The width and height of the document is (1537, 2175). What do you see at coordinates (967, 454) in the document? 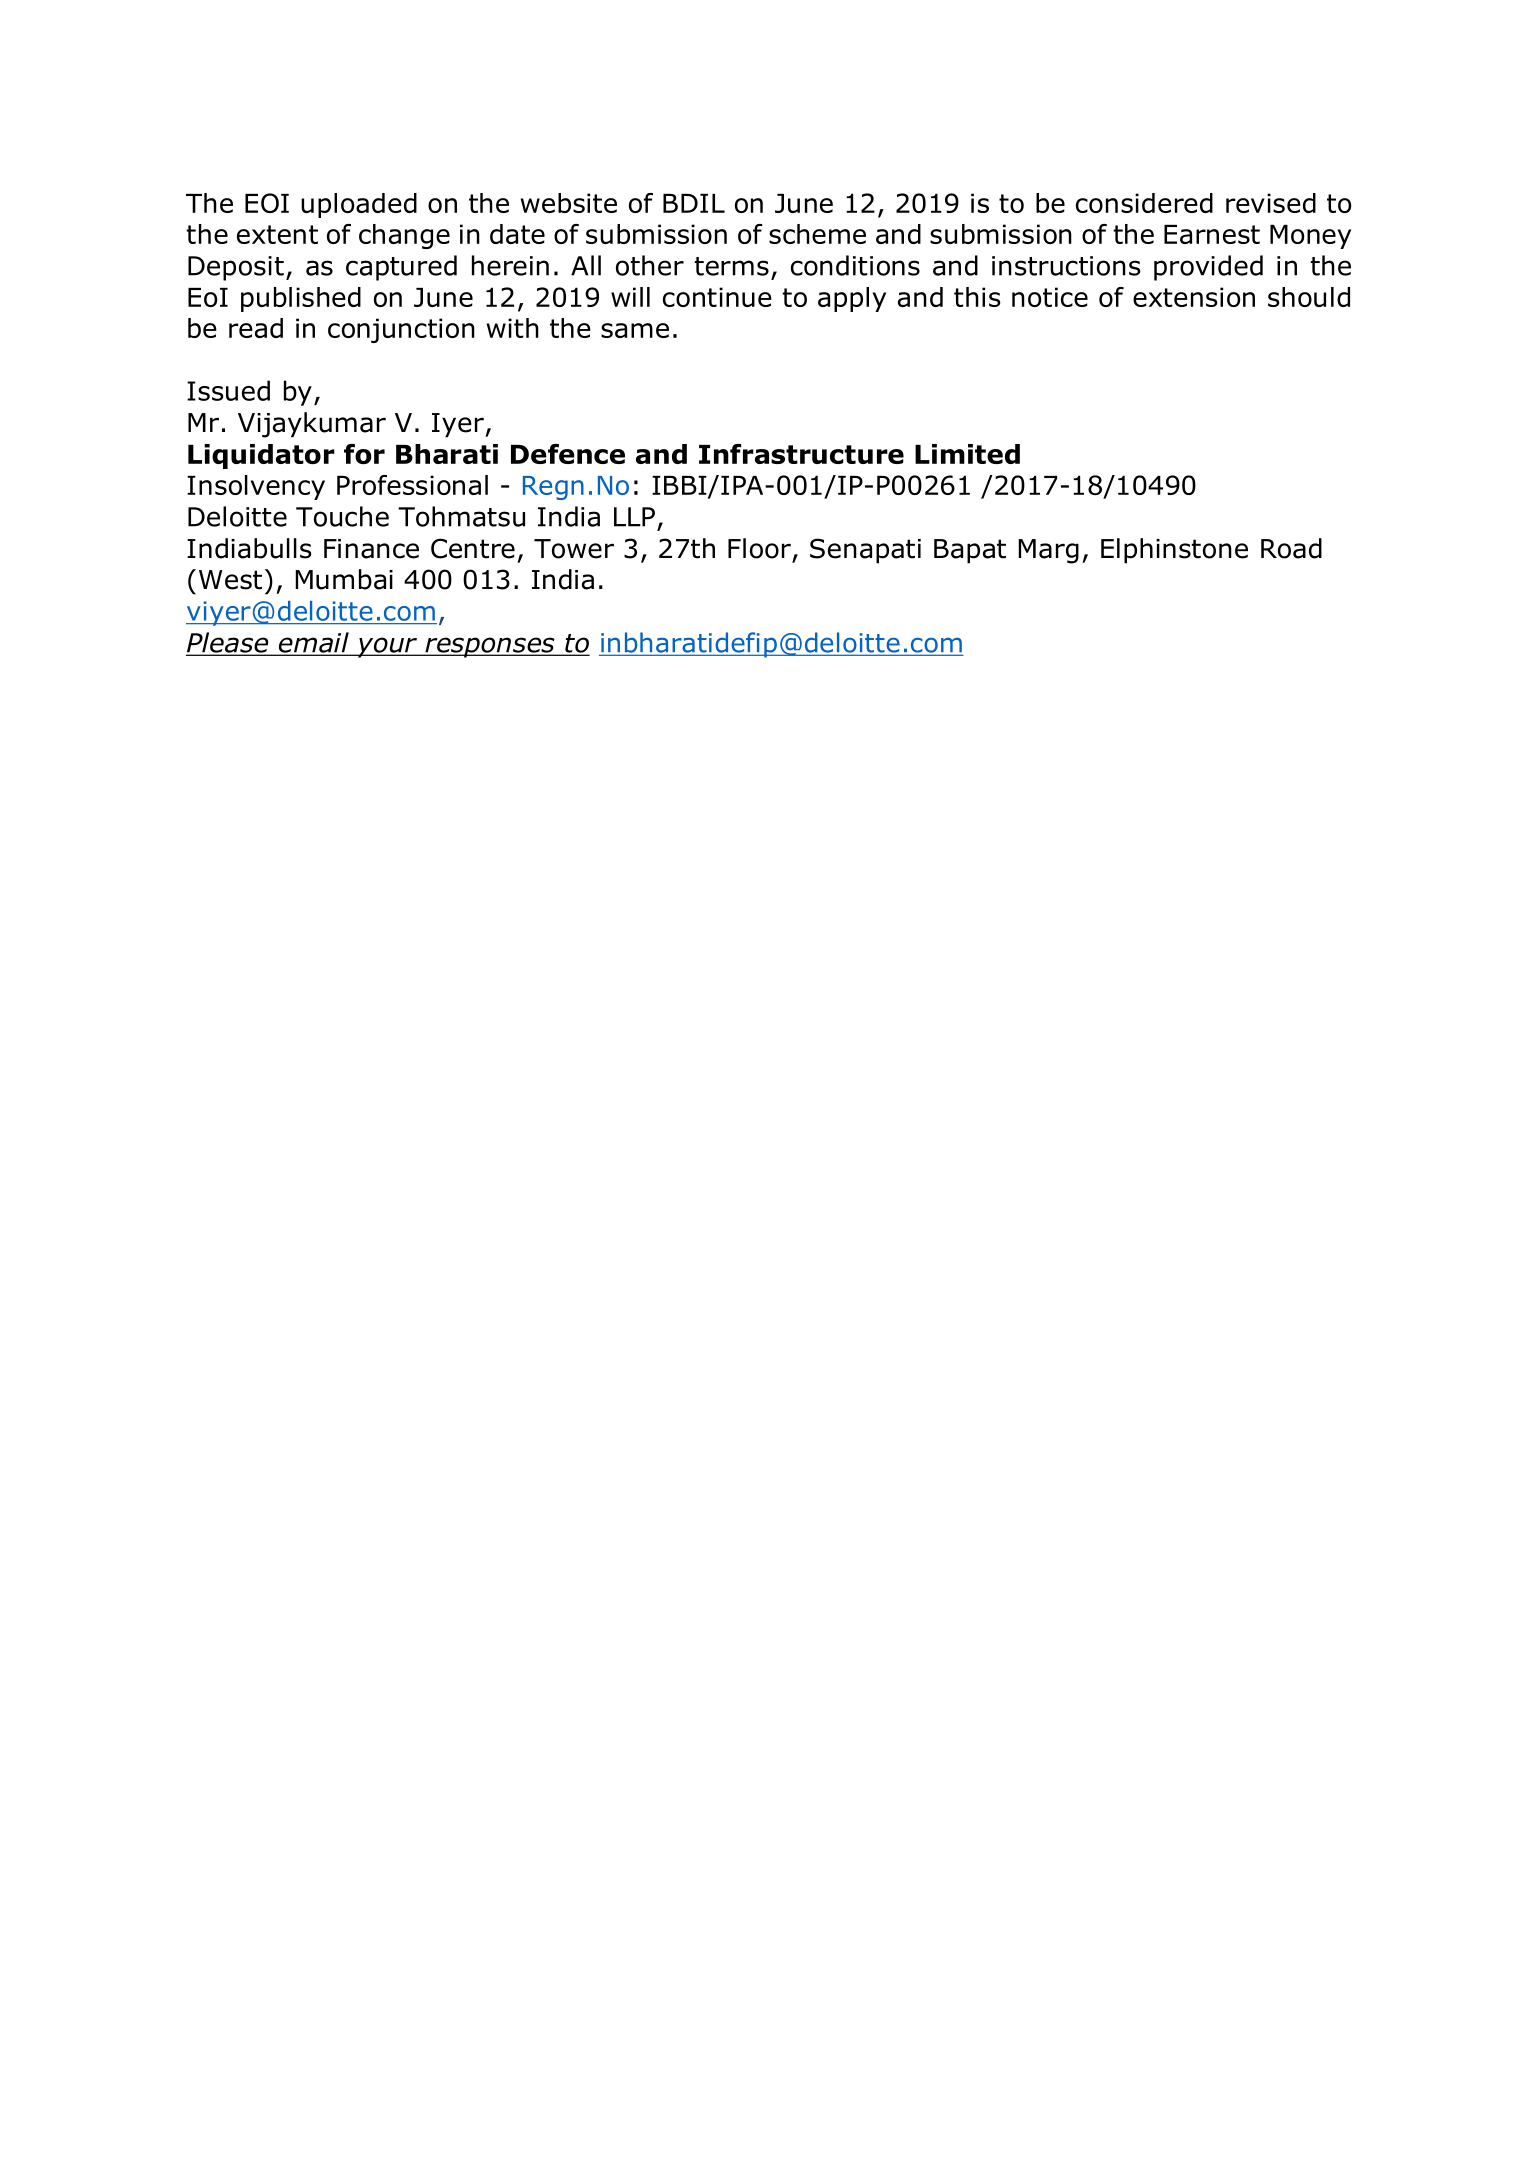
I see `Limited` at bounding box center [967, 454].
